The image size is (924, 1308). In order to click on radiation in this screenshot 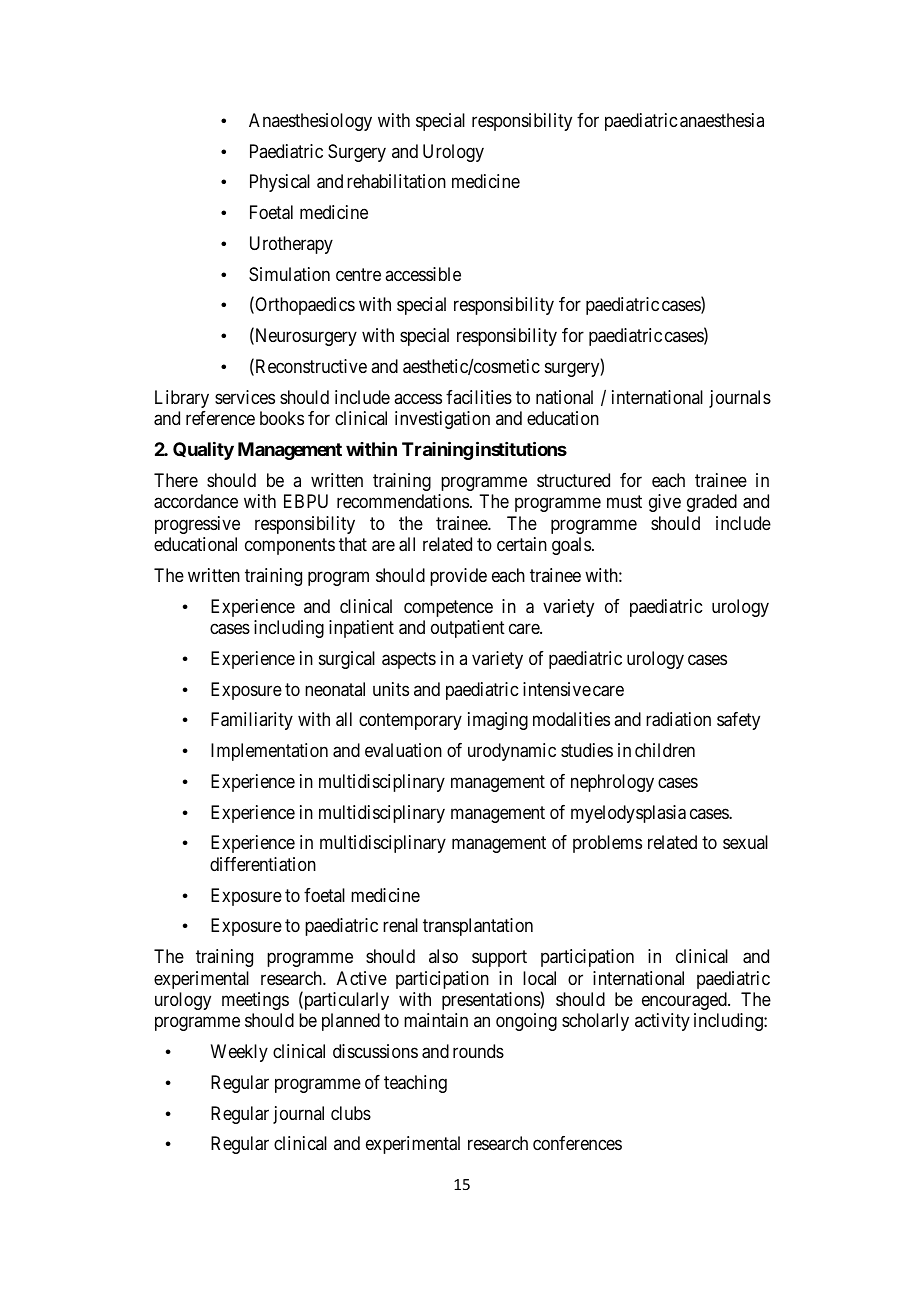, I will do `click(678, 719)`.
